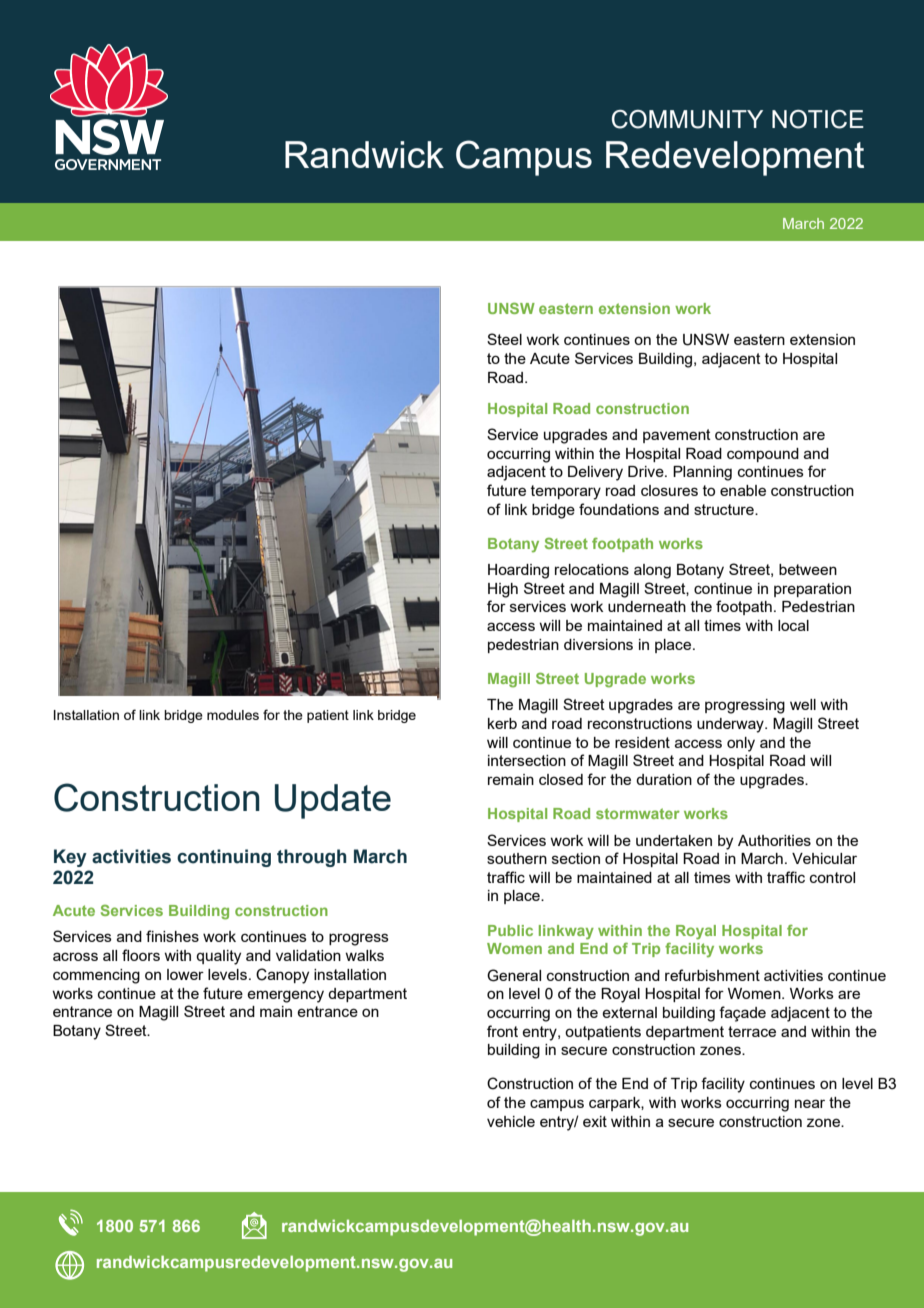 The image size is (924, 1308). I want to click on modules, so click(233, 715).
